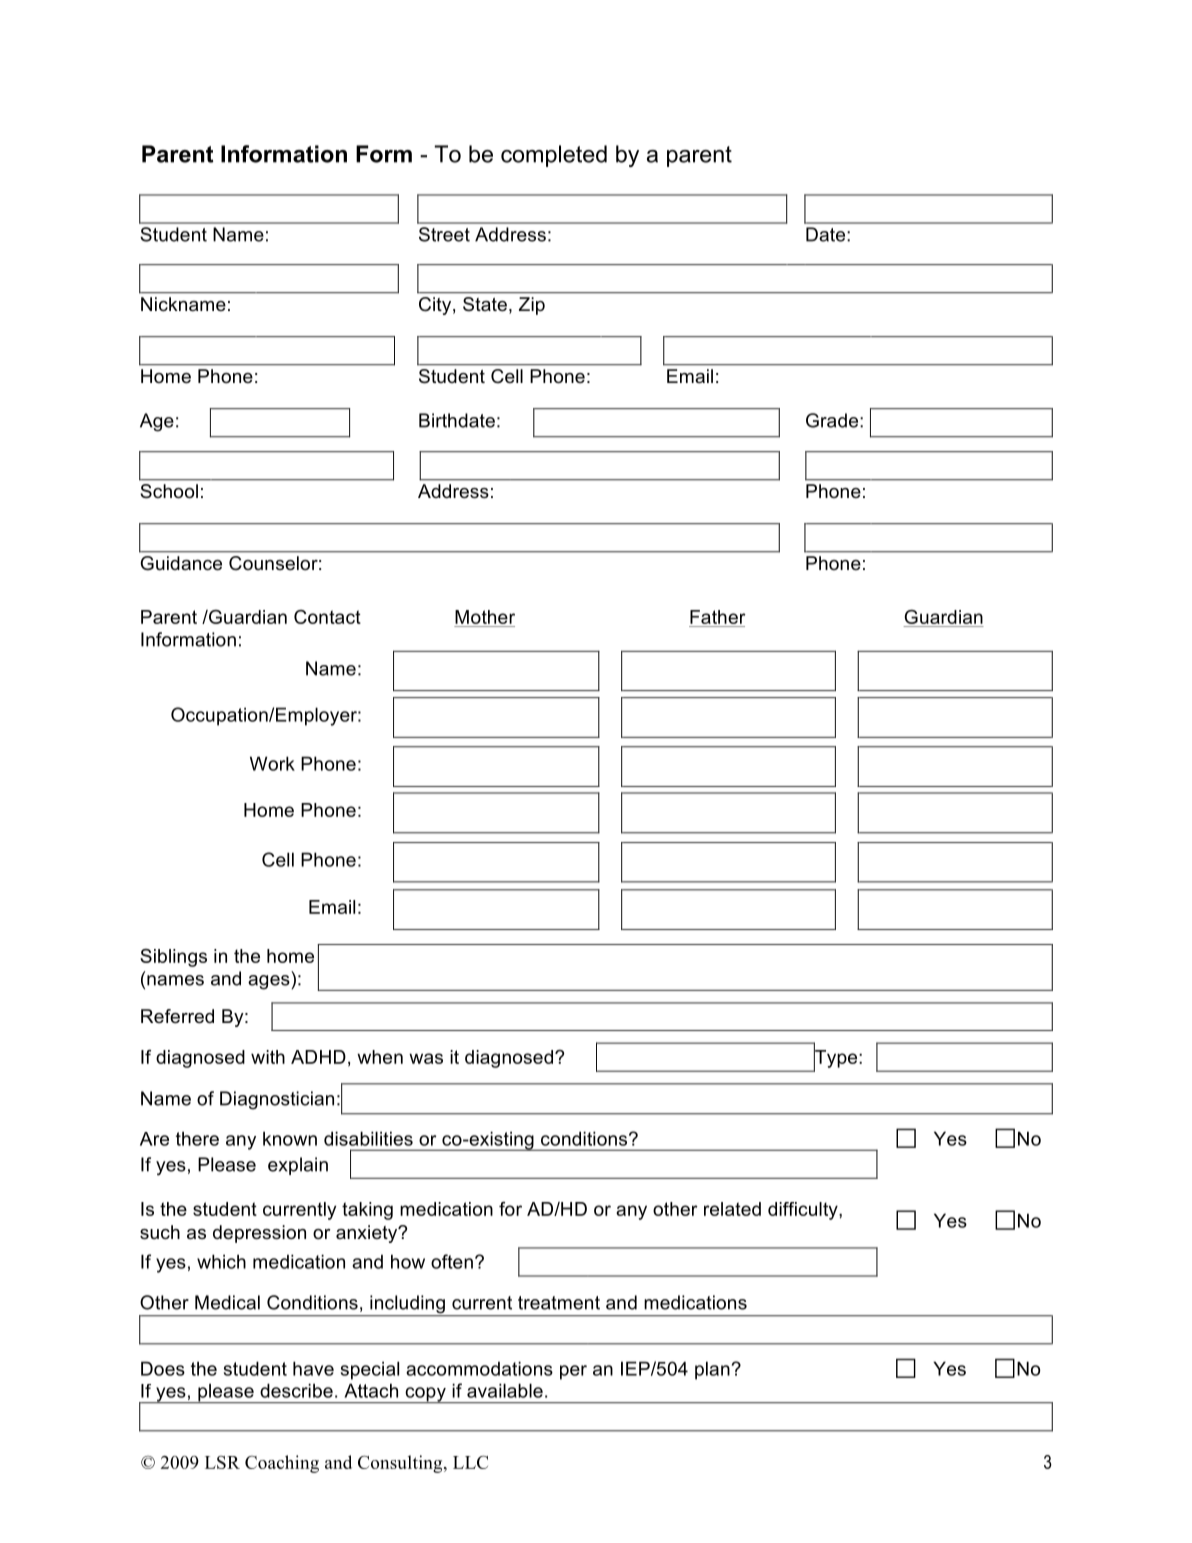 The width and height of the page is (1192, 1543). I want to click on available, so click(505, 1390).
